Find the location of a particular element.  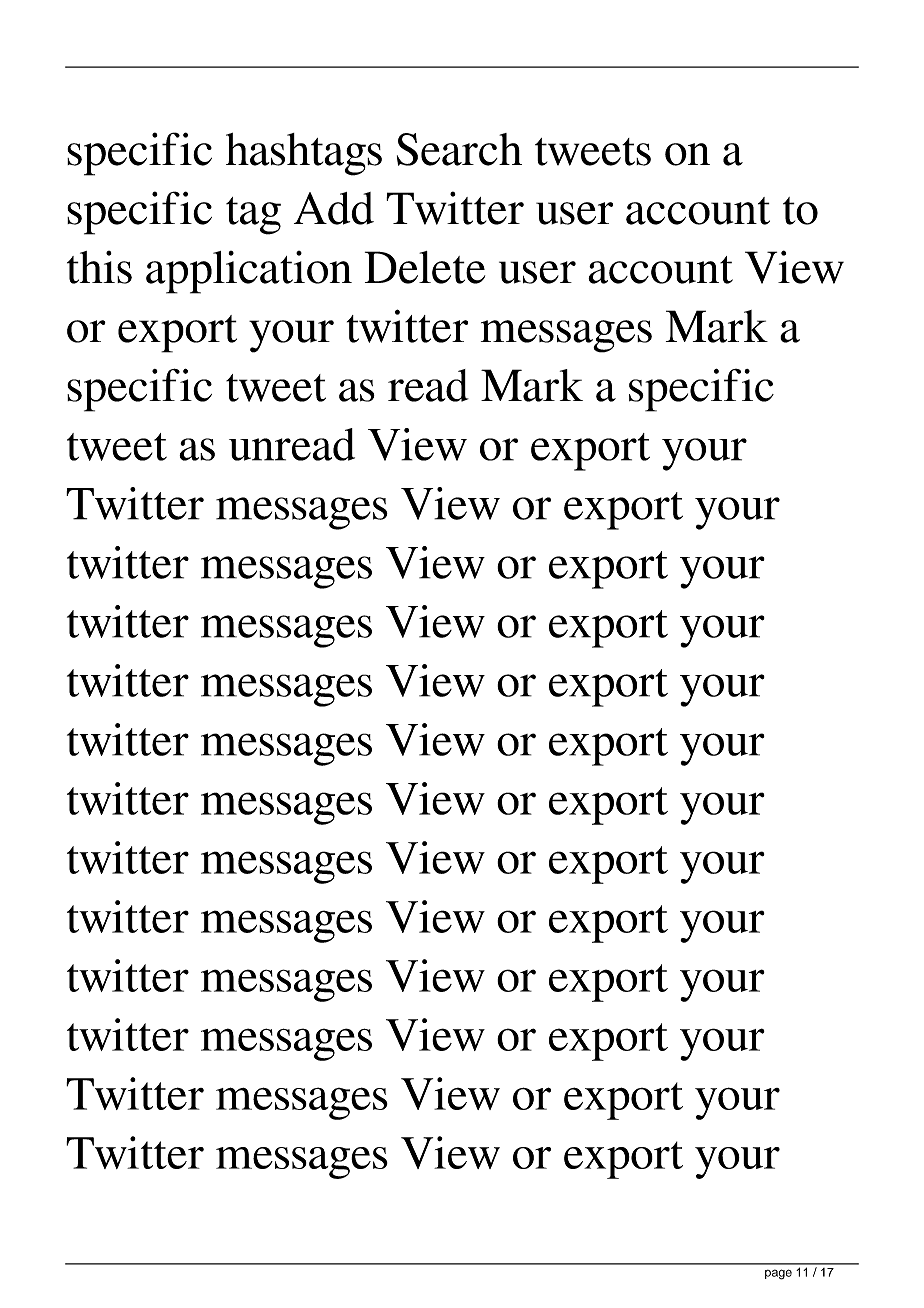

Add is located at coordinates (334, 208).
